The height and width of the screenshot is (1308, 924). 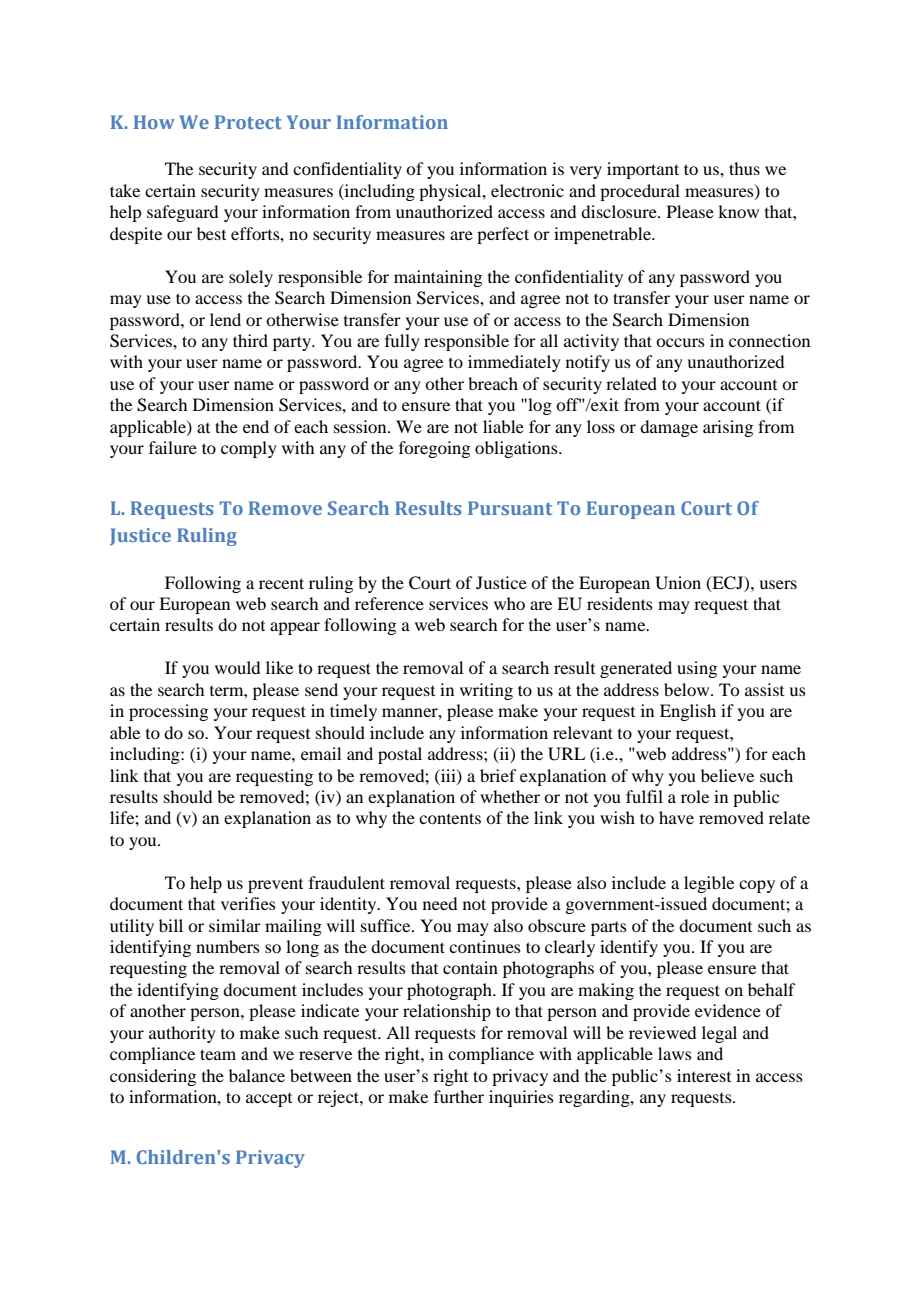 What do you see at coordinates (402, 342) in the screenshot?
I see `fully` at bounding box center [402, 342].
